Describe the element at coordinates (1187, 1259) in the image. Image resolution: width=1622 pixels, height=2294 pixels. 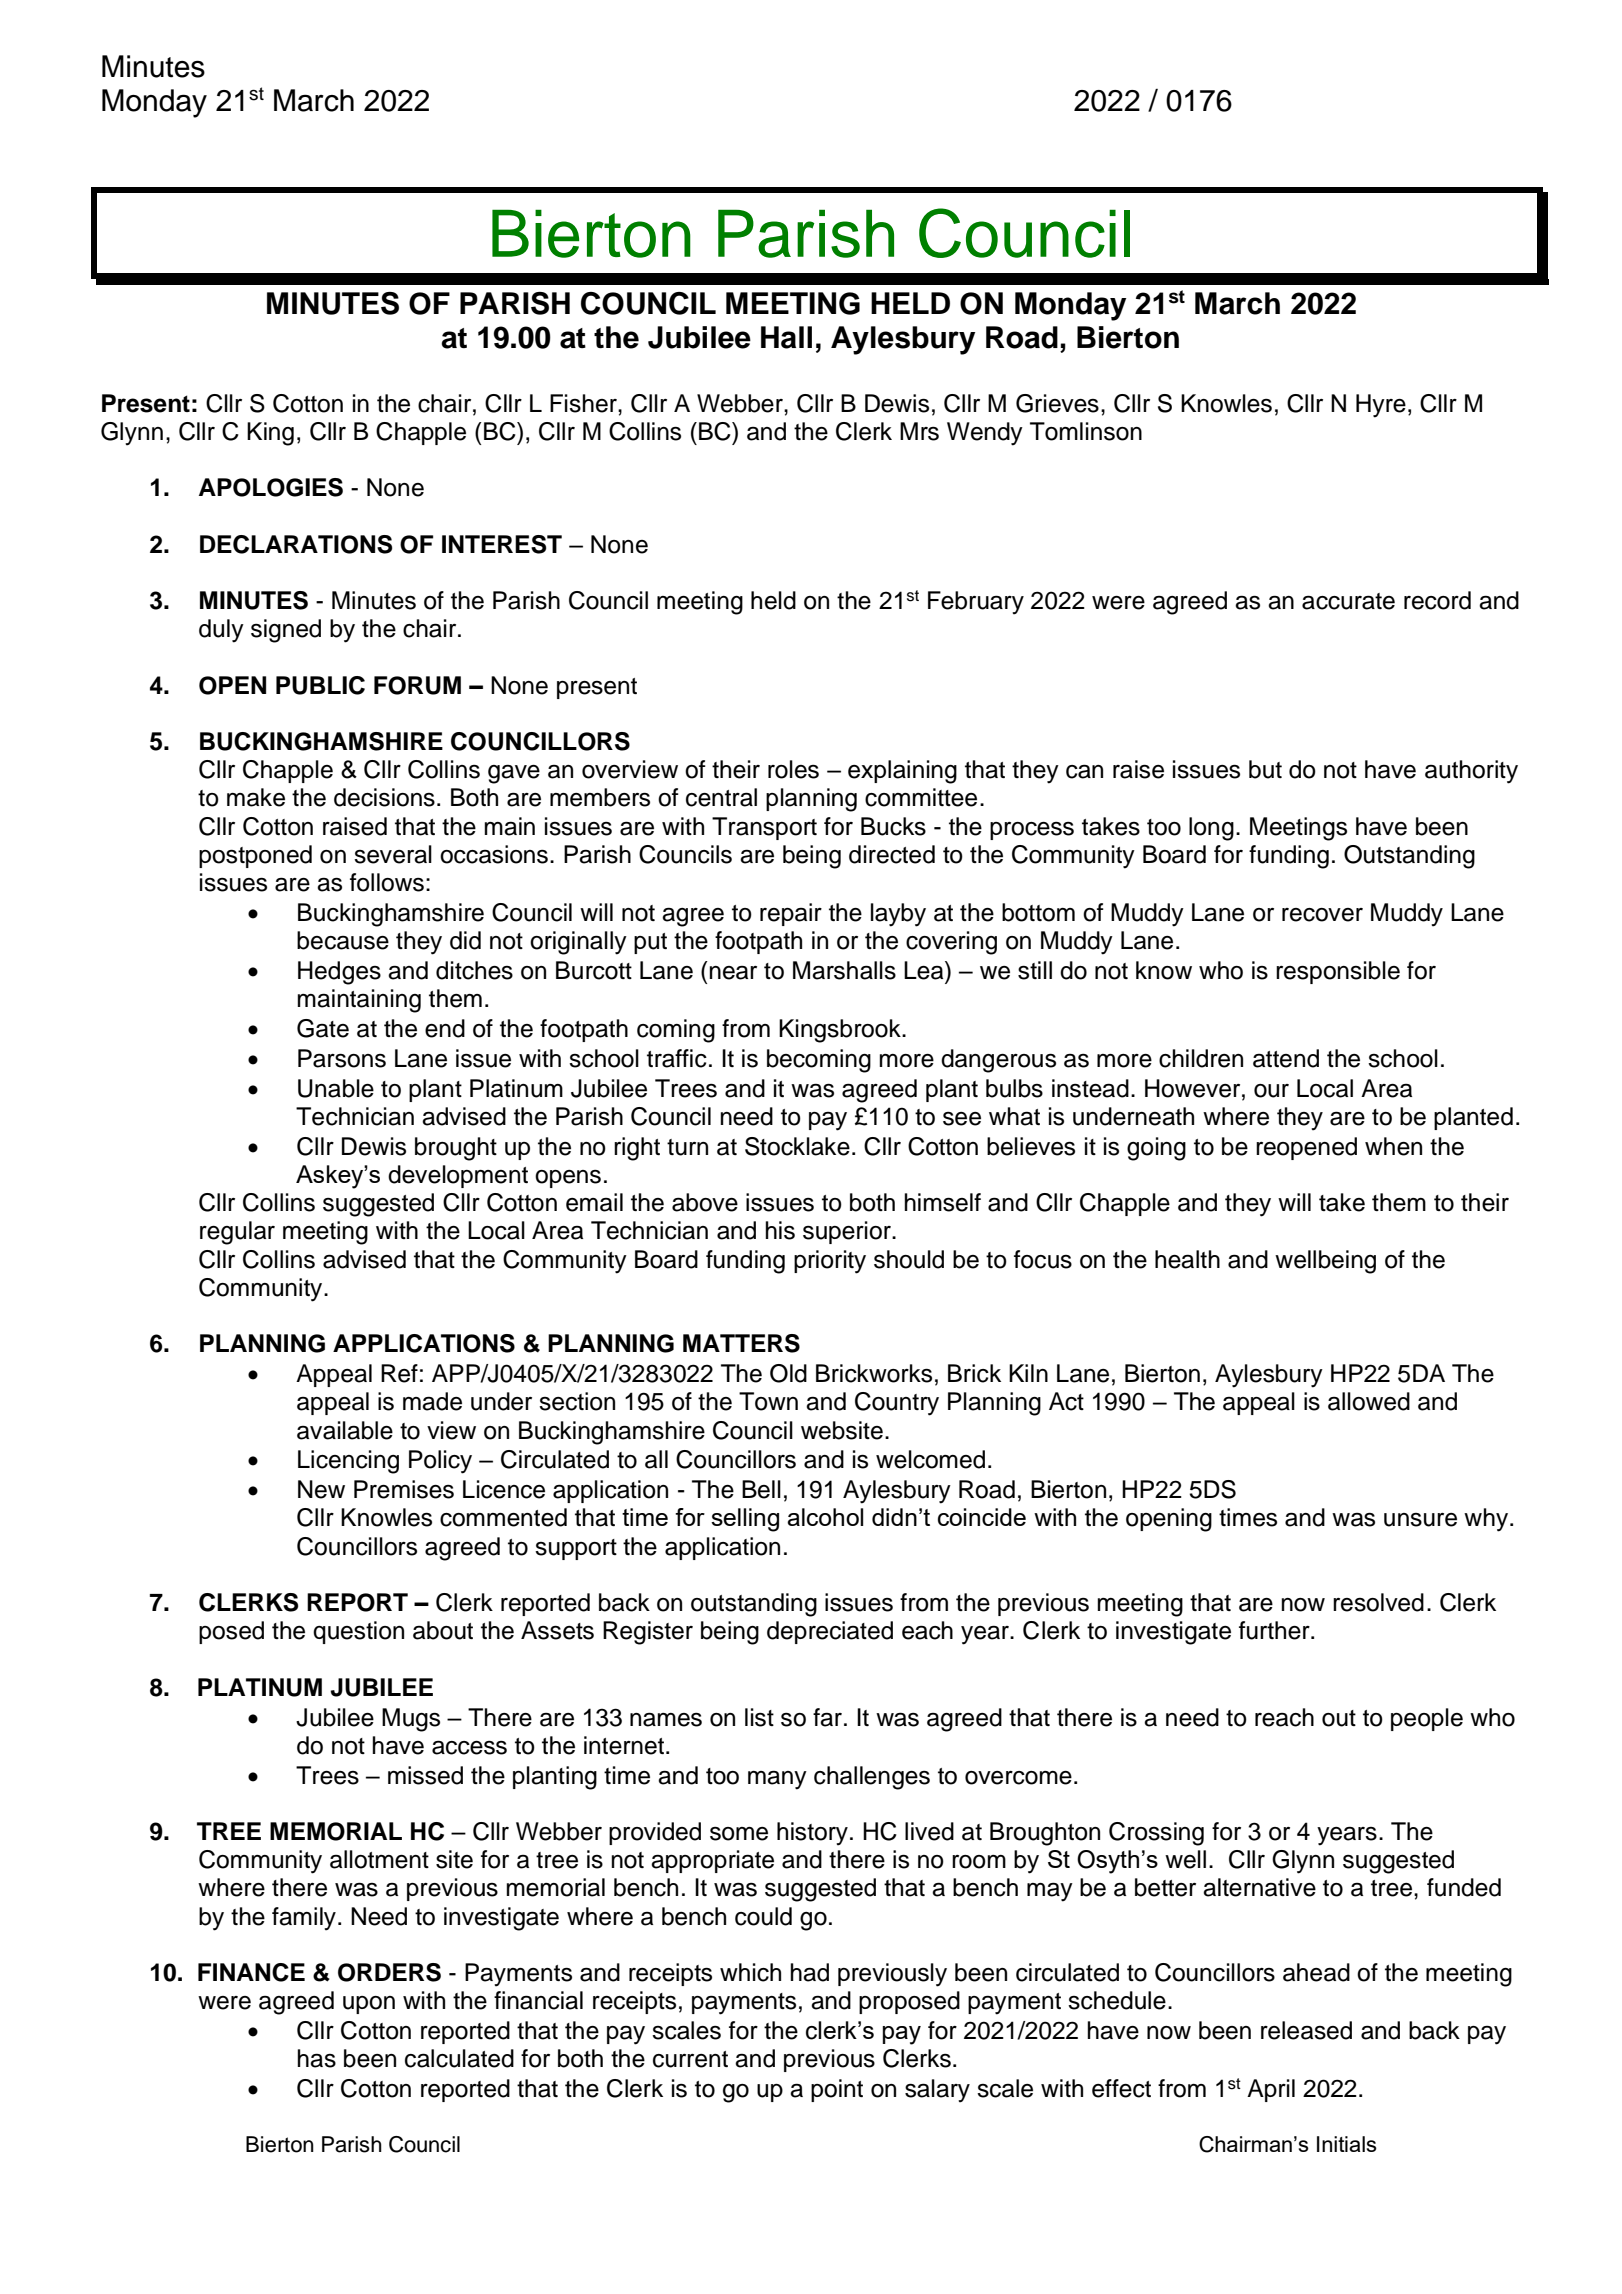
I see `health` at that location.
